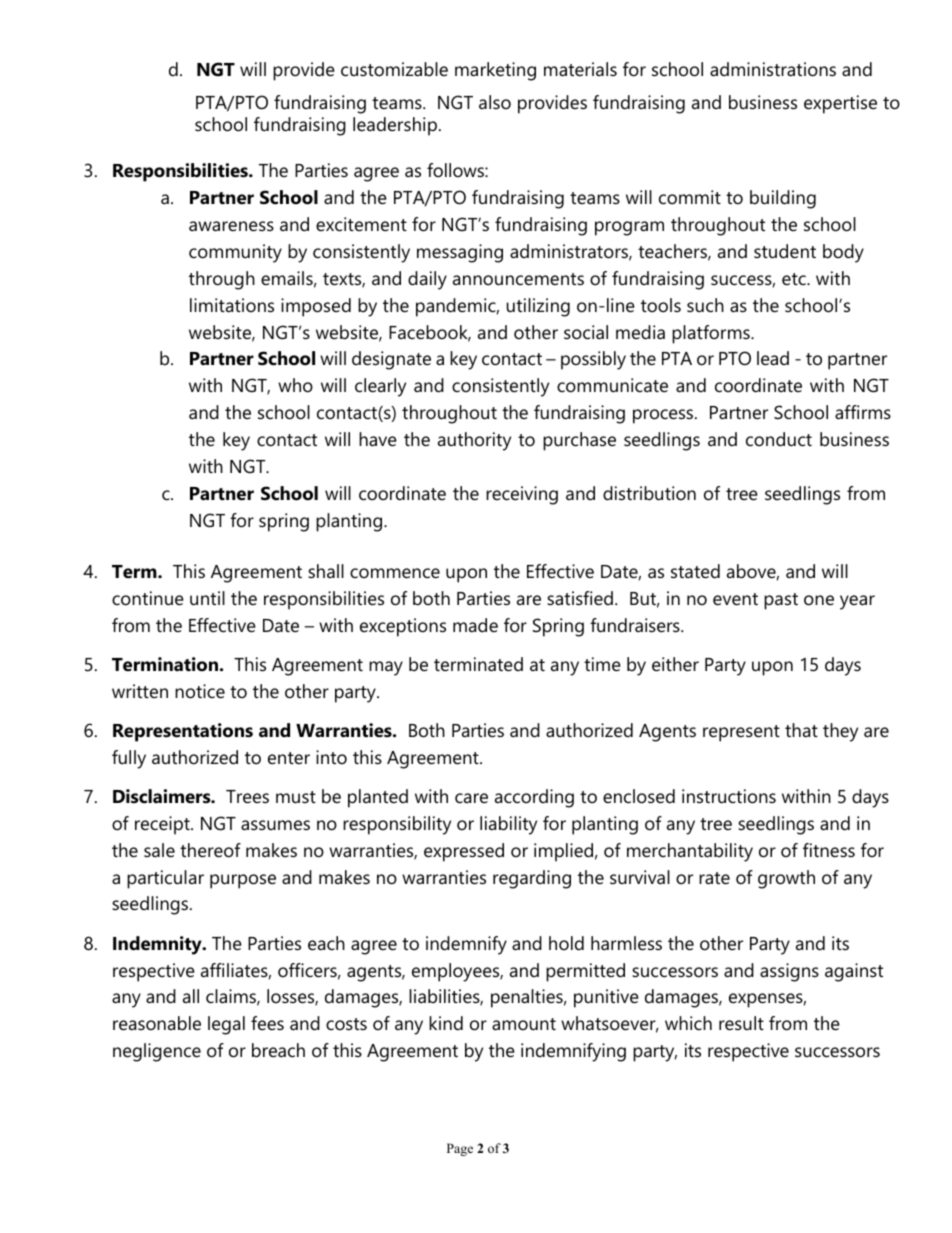  I want to click on authority, so click(474, 441).
